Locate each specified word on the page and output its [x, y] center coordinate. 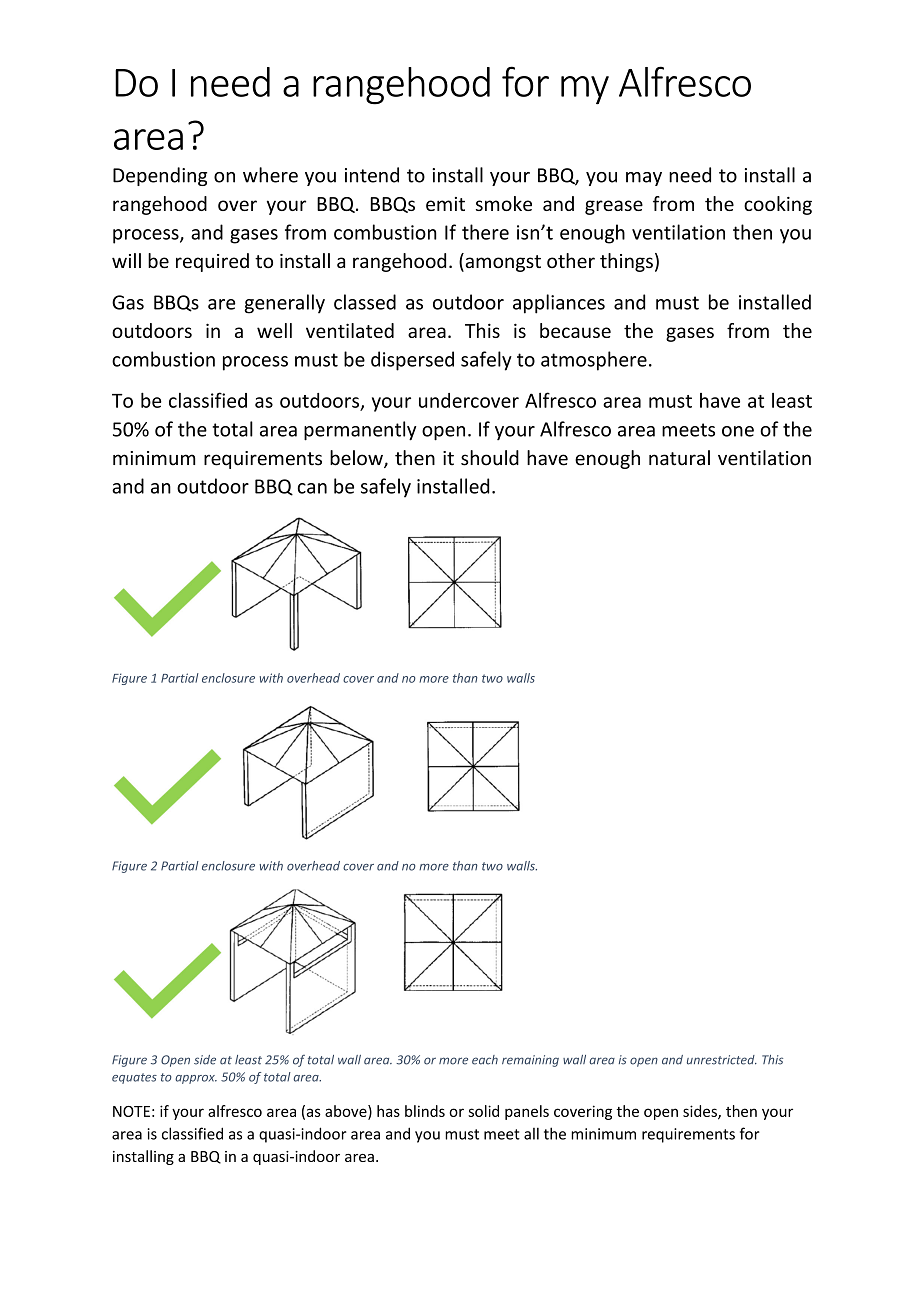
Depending [160, 176]
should [490, 458]
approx [196, 1079]
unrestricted [722, 1060]
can [312, 488]
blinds [425, 1111]
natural [679, 458]
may [644, 179]
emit [445, 204]
